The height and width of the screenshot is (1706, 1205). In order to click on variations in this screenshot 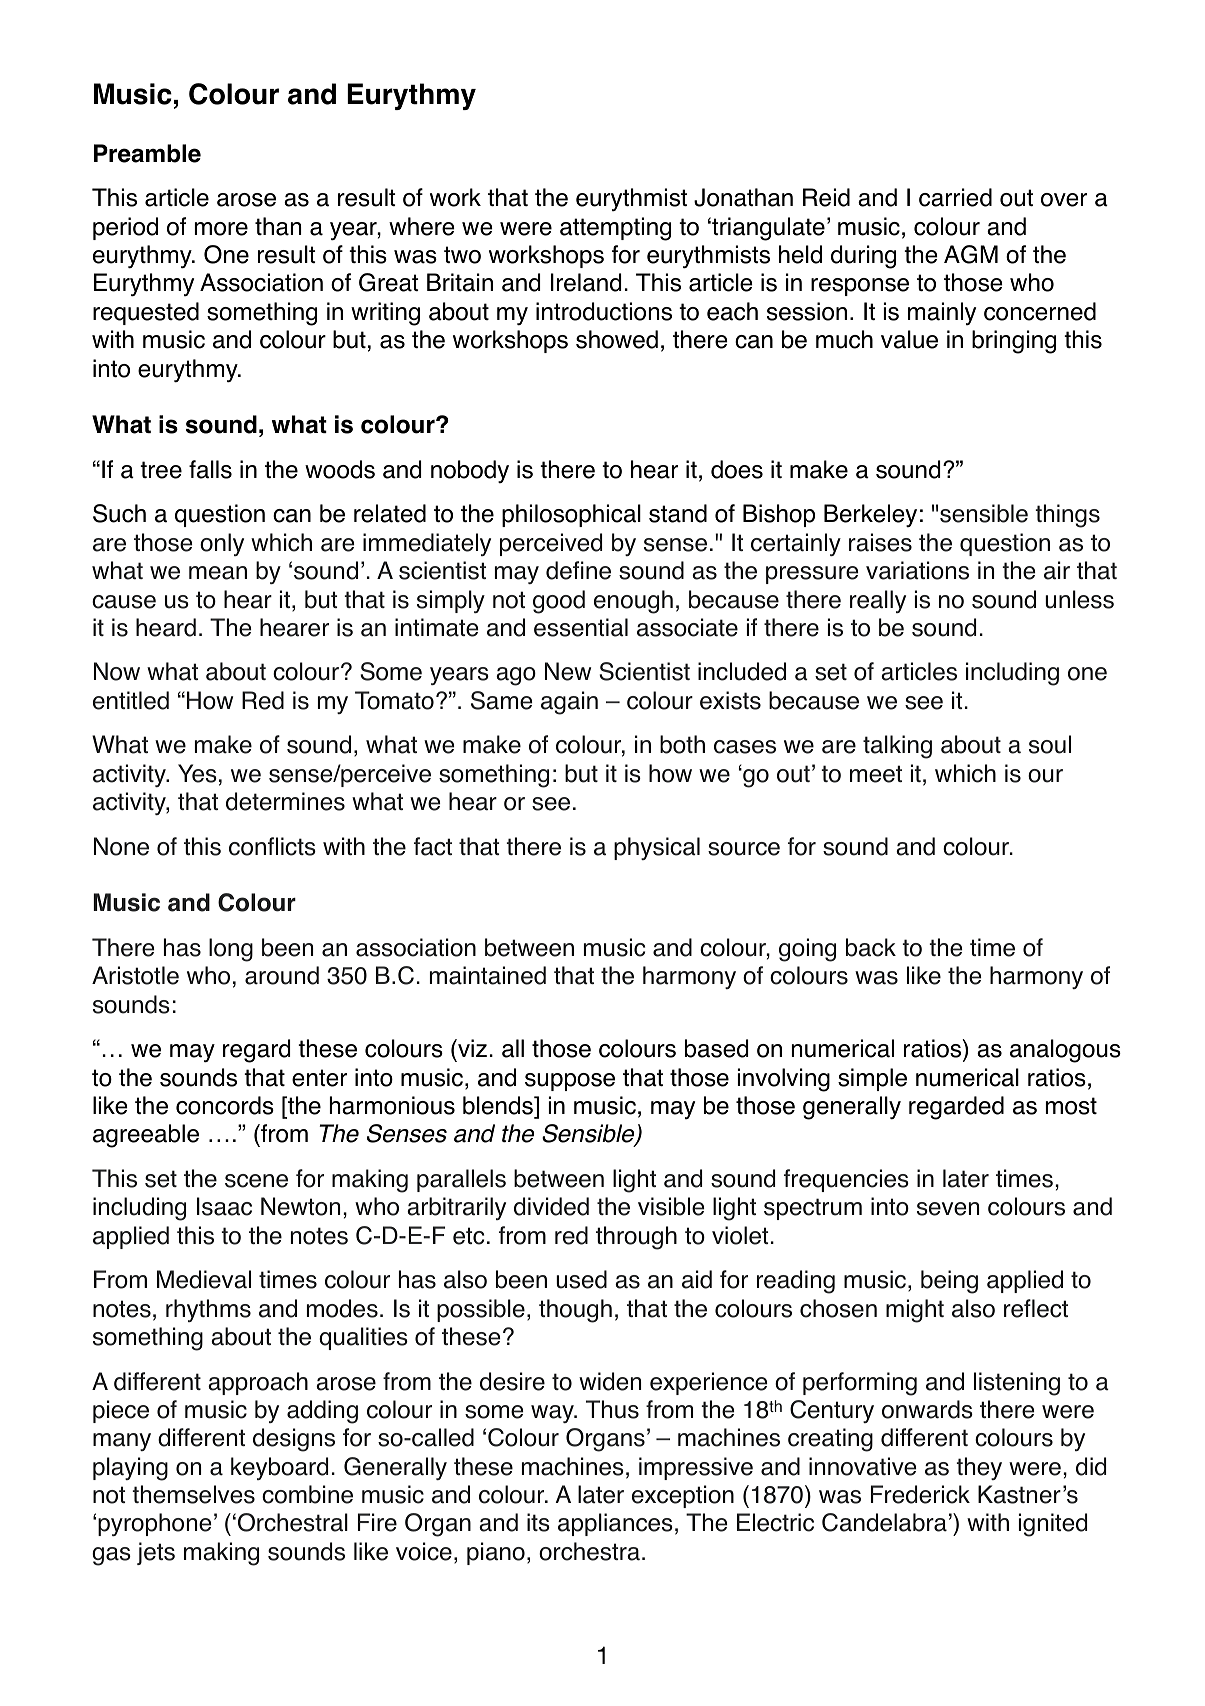, I will do `click(917, 570)`.
